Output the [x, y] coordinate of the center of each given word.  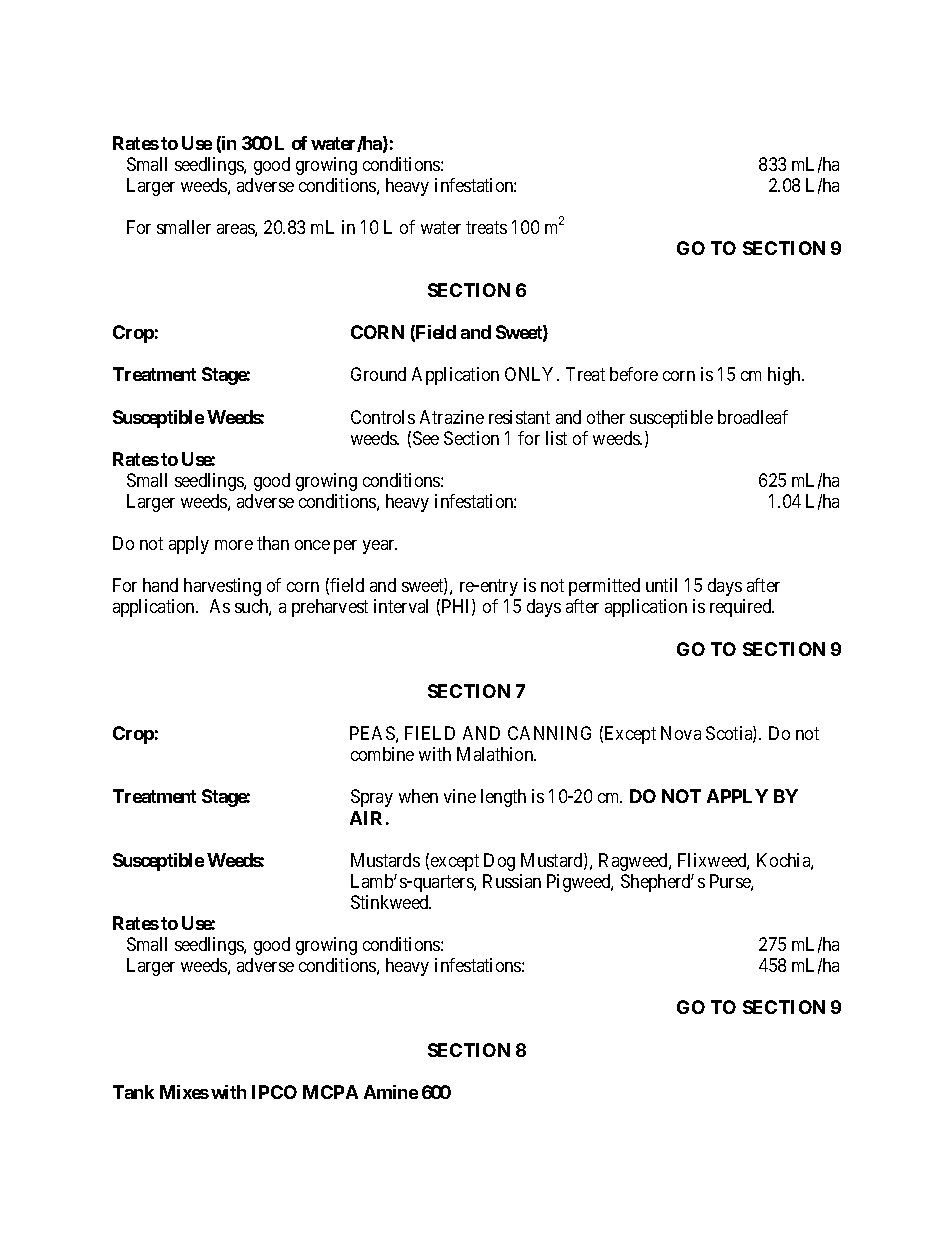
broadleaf [753, 417]
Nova [681, 733]
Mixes [184, 1092]
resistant [519, 417]
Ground [378, 374]
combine [382, 754]
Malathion [496, 754]
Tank [133, 1092]
